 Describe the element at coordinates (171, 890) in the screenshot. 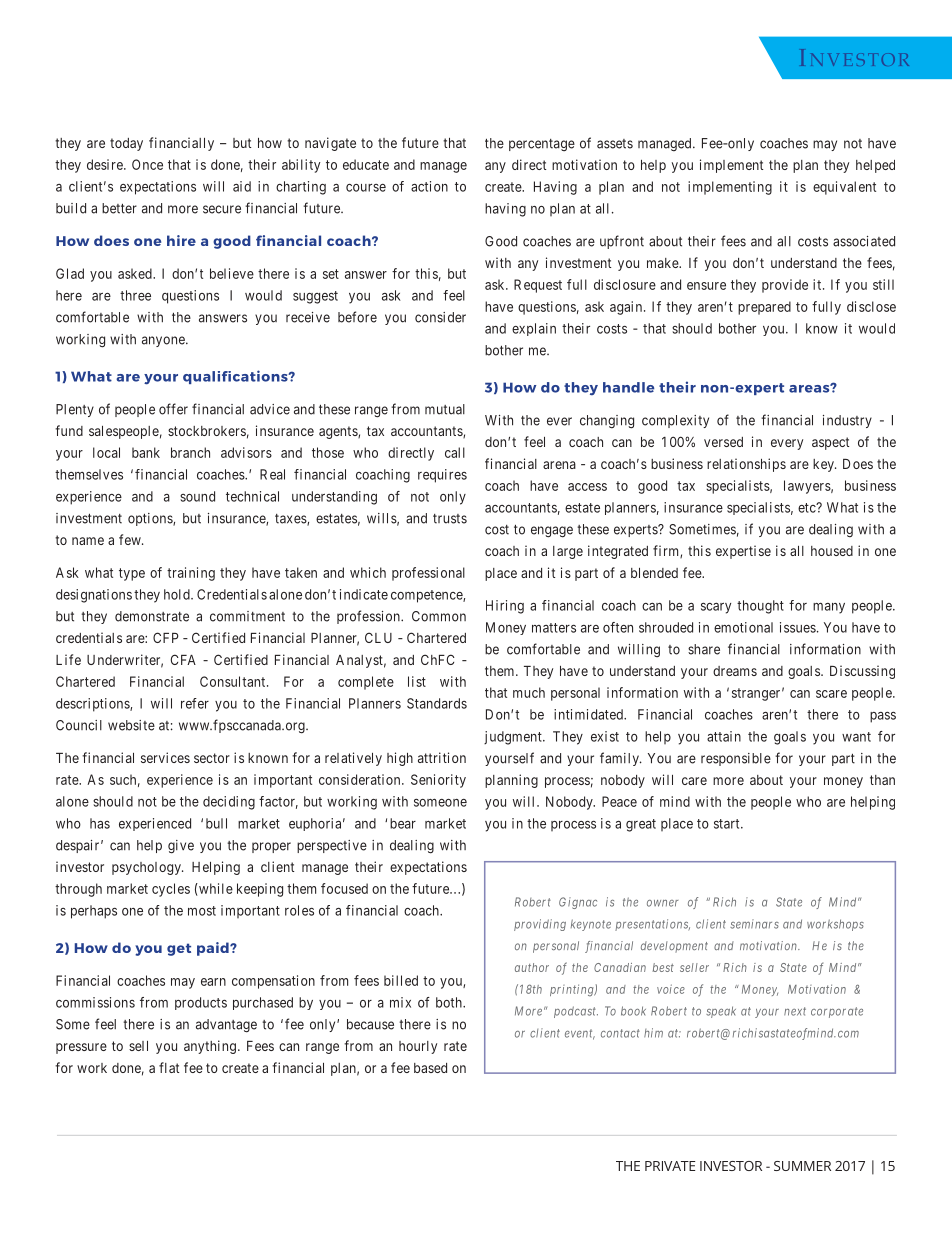

I see `cycles` at that location.
